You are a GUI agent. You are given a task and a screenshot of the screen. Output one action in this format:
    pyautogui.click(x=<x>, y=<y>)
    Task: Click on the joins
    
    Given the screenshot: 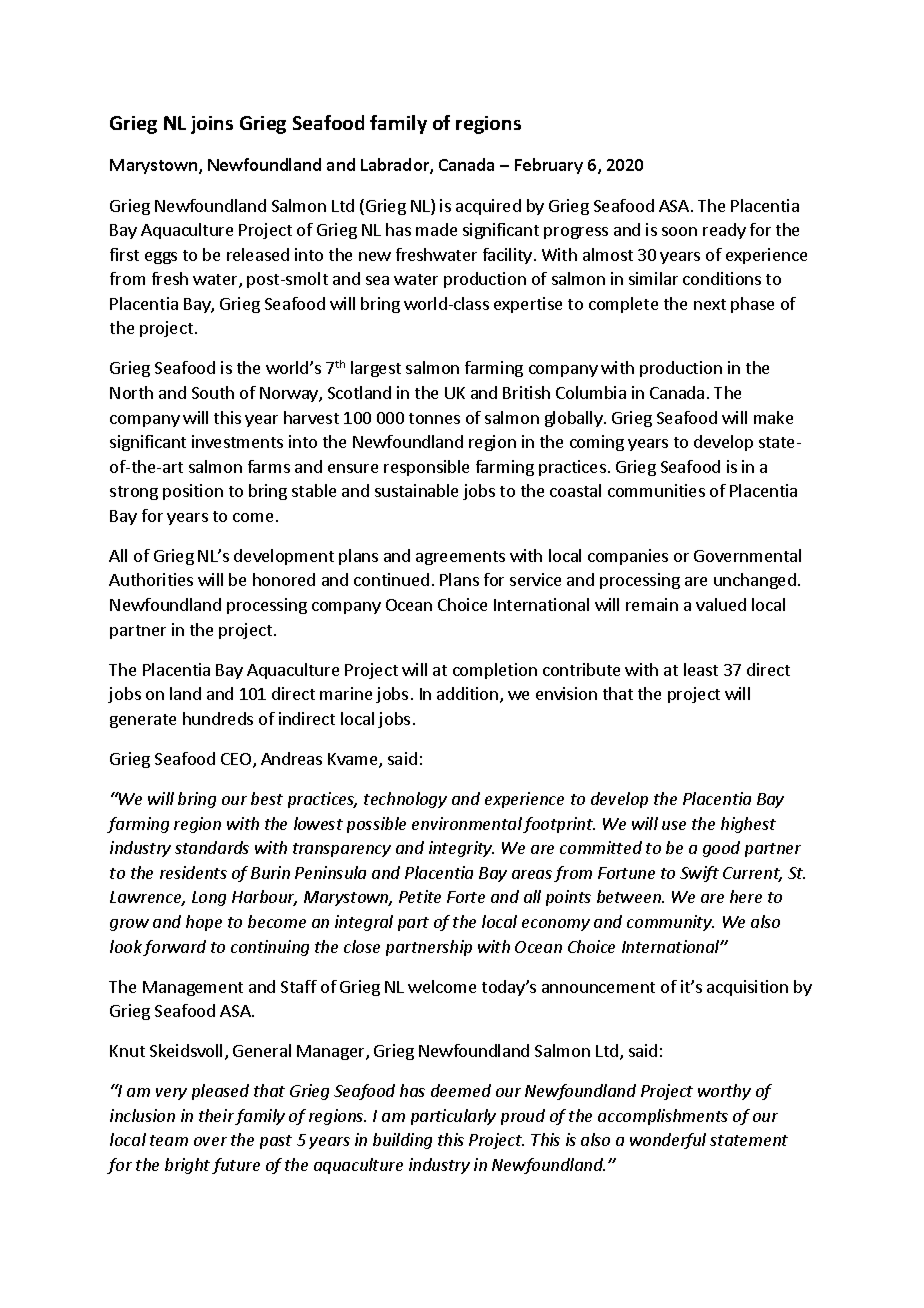 What is the action you would take?
    pyautogui.click(x=212, y=125)
